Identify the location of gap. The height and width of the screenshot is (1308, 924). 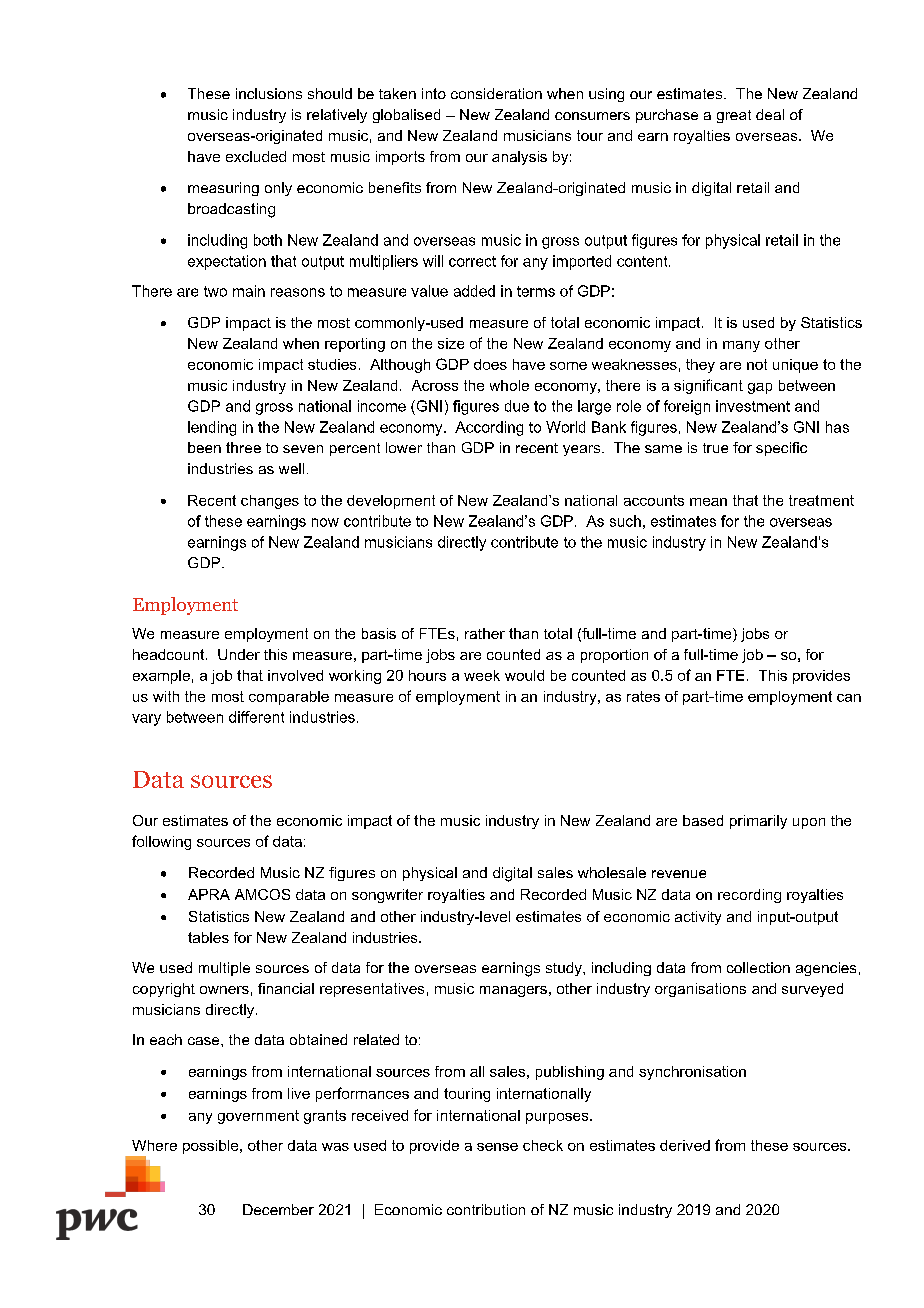
(760, 388).
